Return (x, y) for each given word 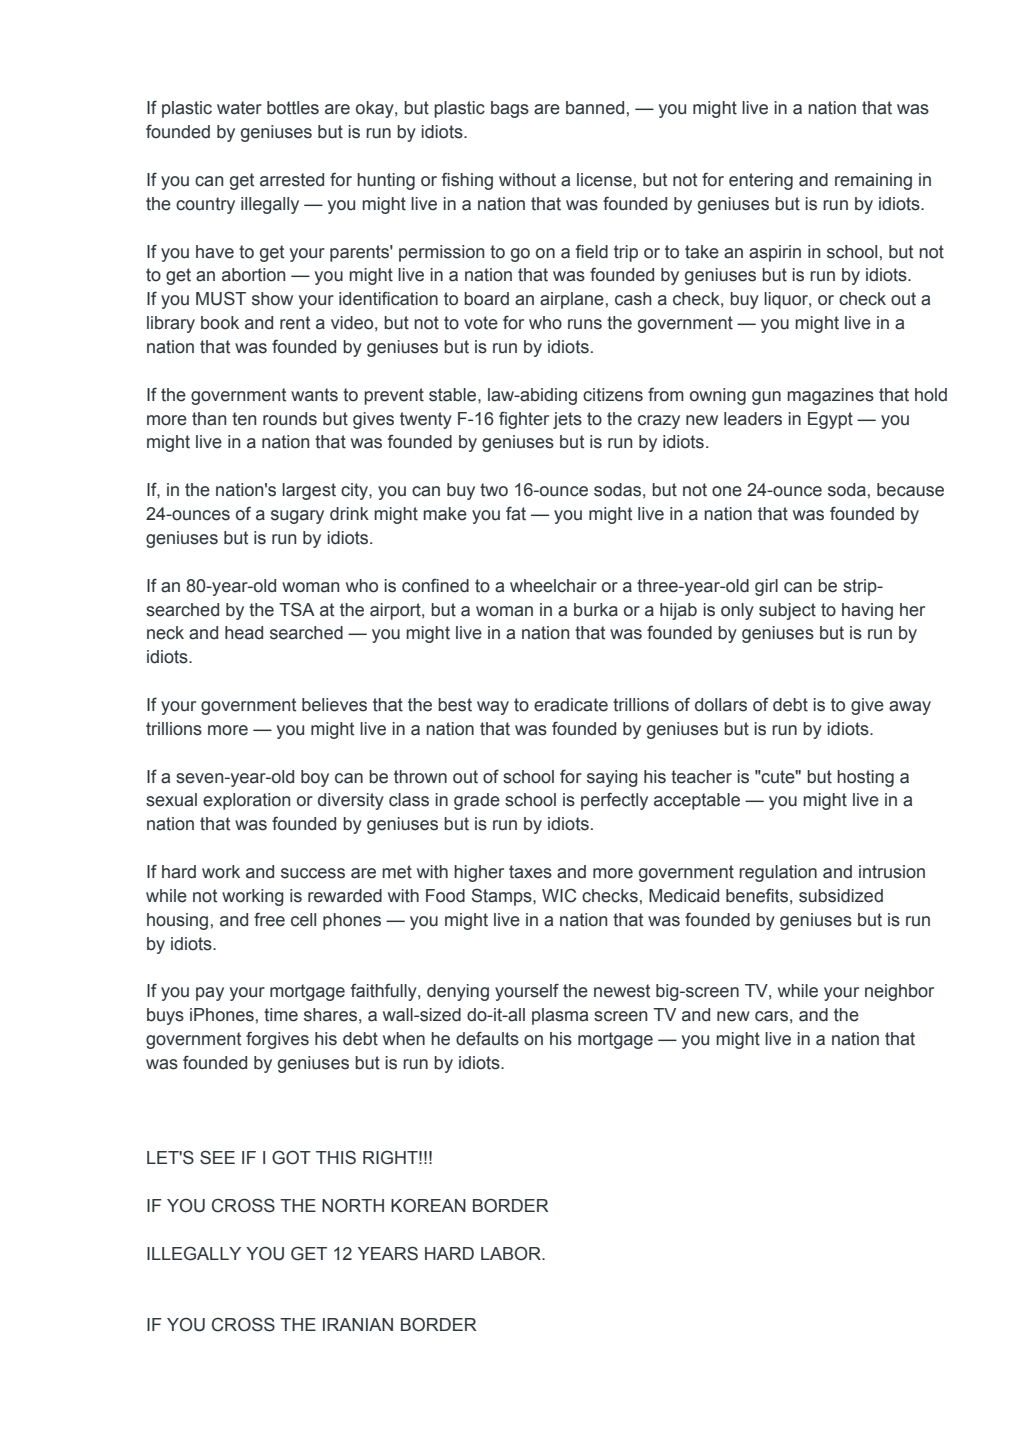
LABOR (512, 1253)
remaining (873, 181)
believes (334, 705)
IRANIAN (358, 1324)
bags (510, 109)
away (910, 708)
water (239, 108)
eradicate (571, 705)
